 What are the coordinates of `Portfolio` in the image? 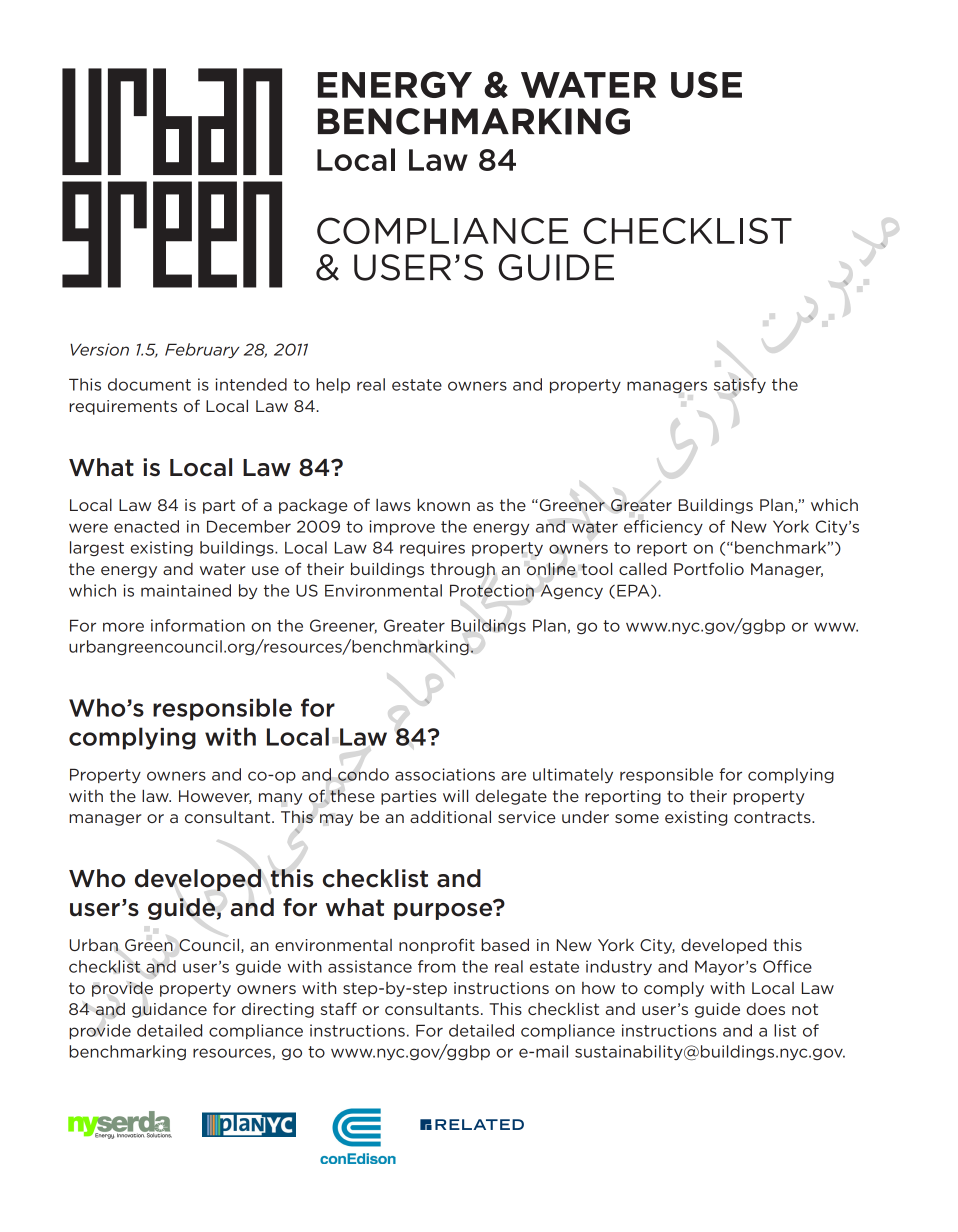 It's located at (709, 568).
